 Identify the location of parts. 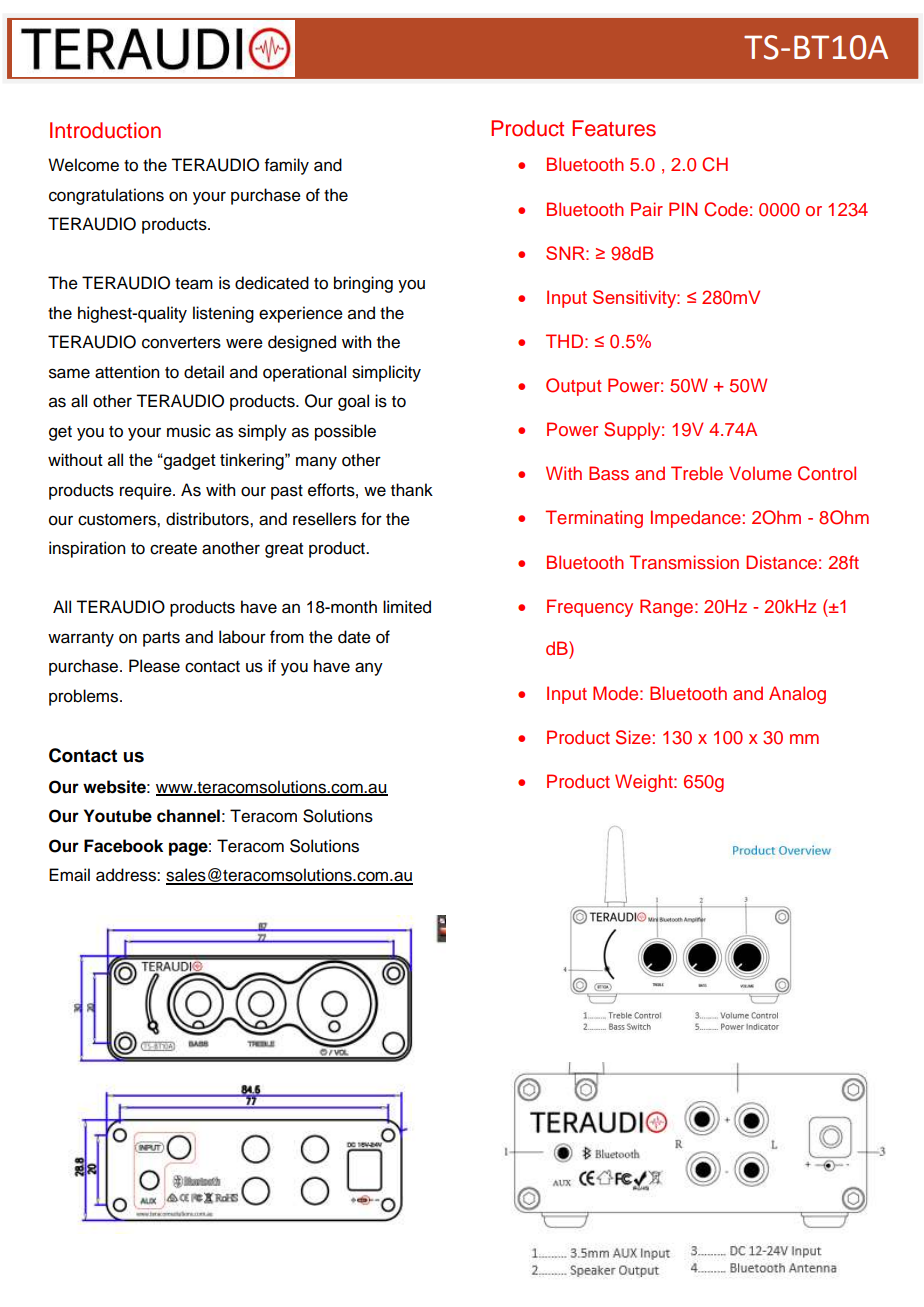
(161, 639).
